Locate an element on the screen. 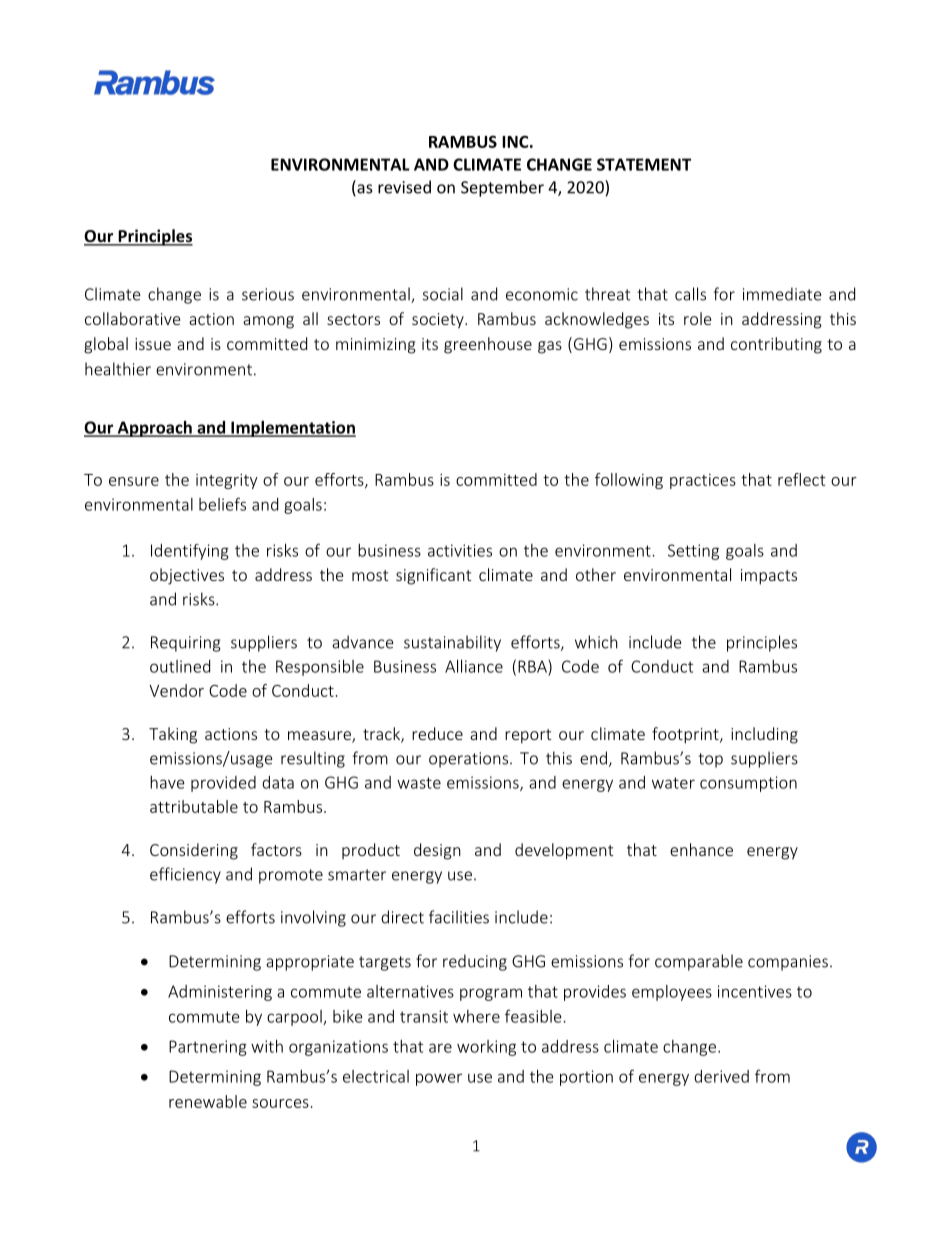  Approach is located at coordinates (154, 429).
